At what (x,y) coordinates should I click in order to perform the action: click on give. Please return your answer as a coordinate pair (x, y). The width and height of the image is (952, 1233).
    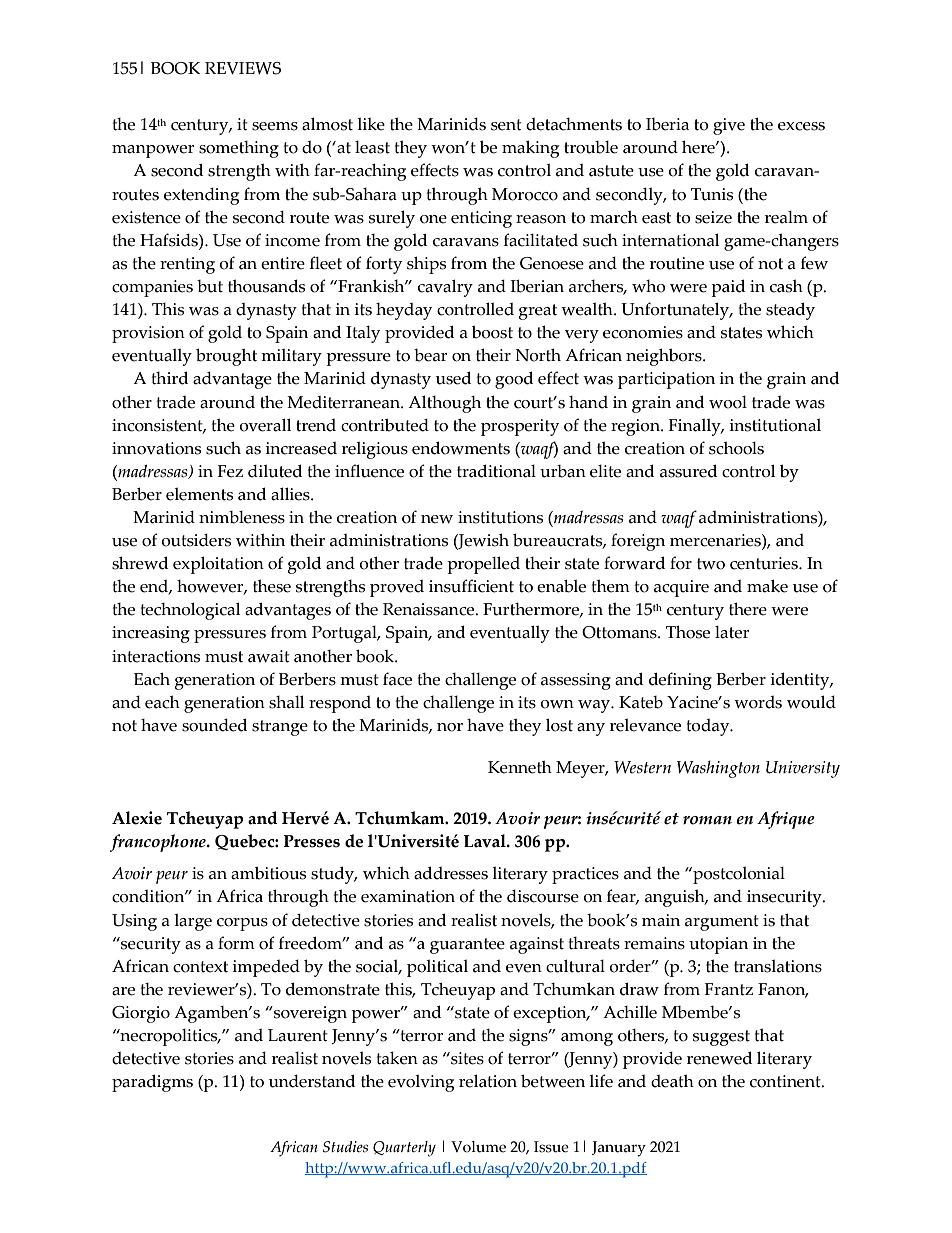
    Looking at the image, I should click on (729, 126).
